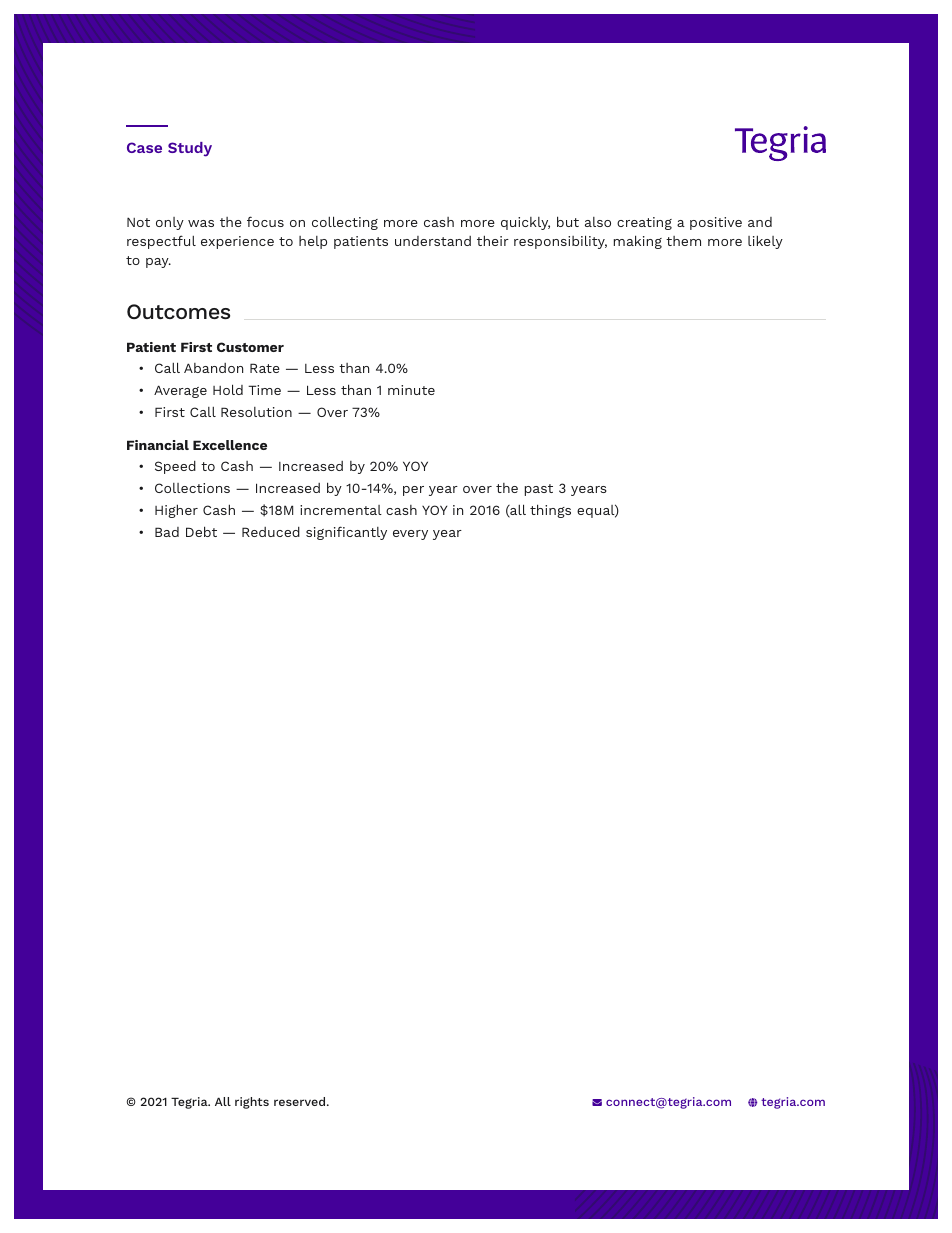 Image resolution: width=952 pixels, height=1233 pixels. What do you see at coordinates (411, 390) in the screenshot?
I see `minute` at bounding box center [411, 390].
